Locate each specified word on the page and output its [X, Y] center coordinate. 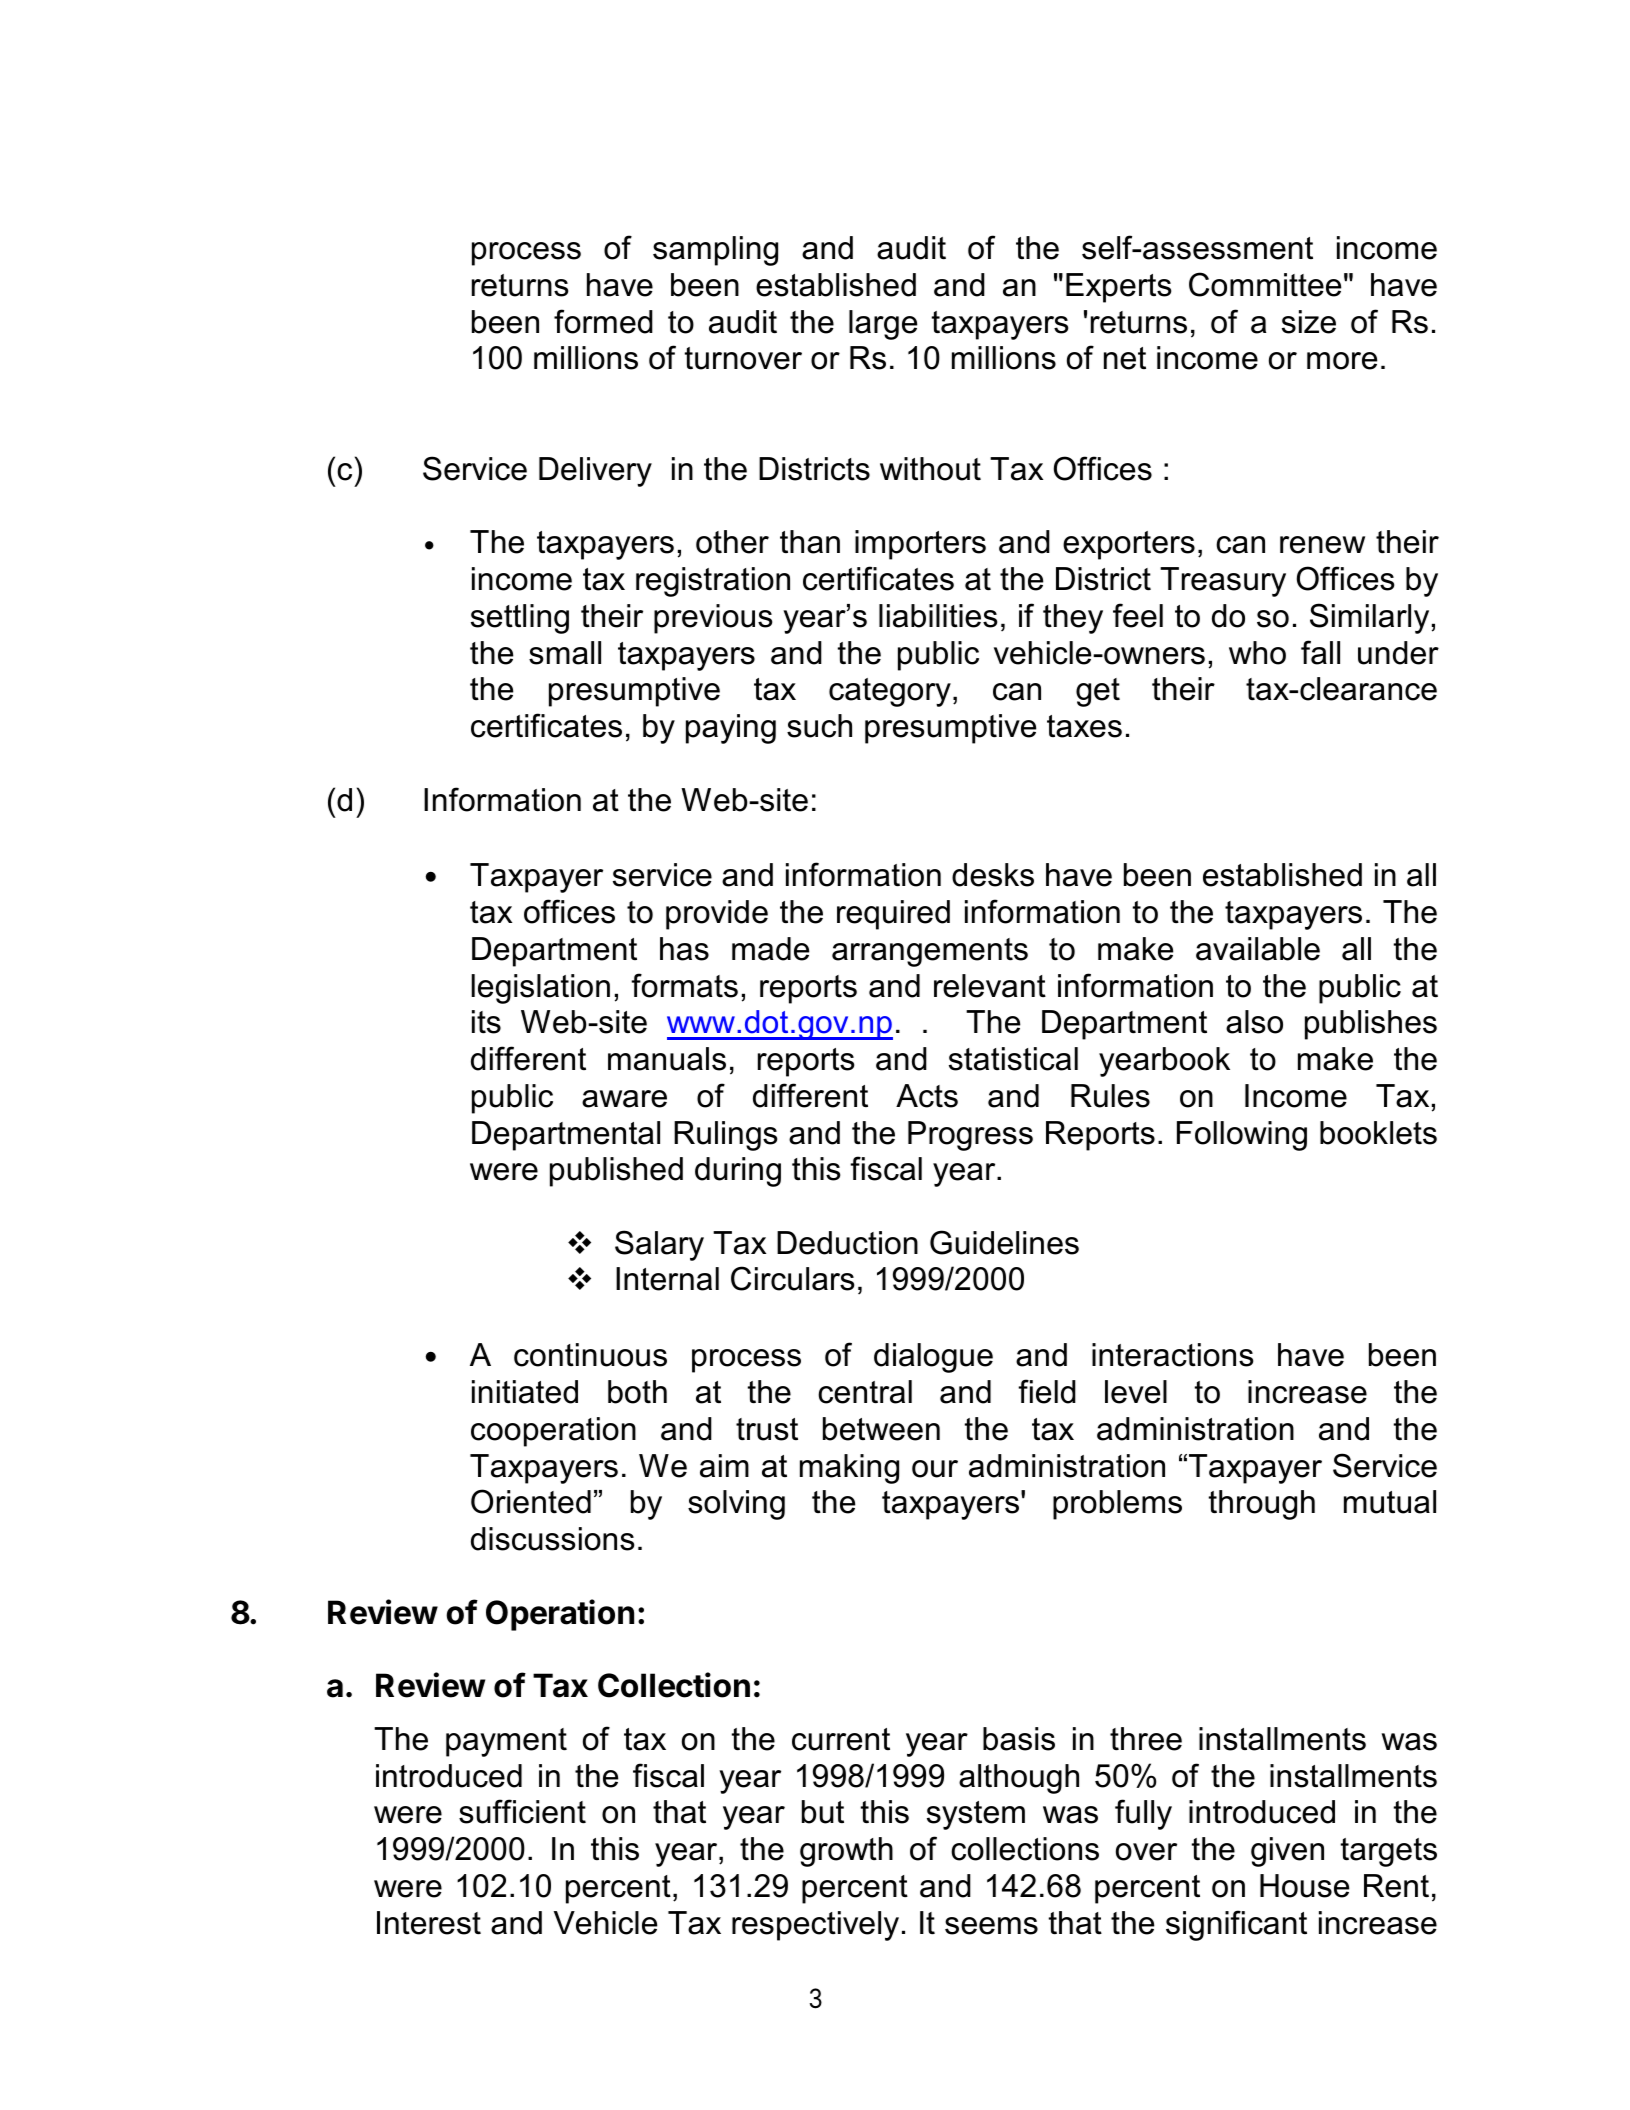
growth [846, 1852]
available [1258, 949]
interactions [1172, 1355]
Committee [1265, 284]
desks [993, 875]
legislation [540, 989]
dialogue [933, 1358]
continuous [590, 1355]
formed [603, 321]
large [883, 325]
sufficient [522, 1811]
